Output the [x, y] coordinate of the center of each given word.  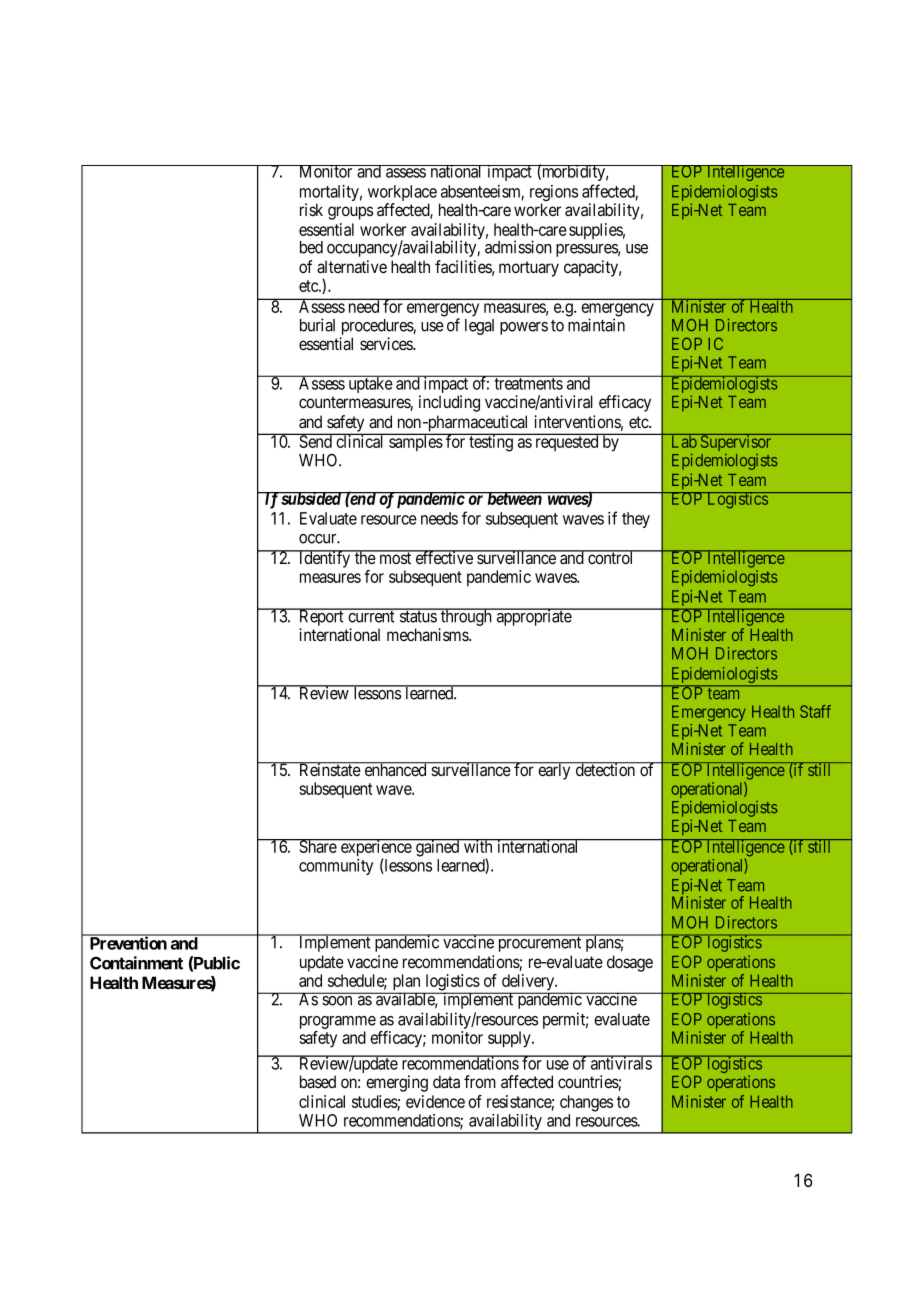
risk [311, 209]
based [318, 1082]
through [466, 618]
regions [554, 194]
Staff [815, 711]
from [480, 1081]
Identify [325, 559]
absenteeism [482, 192]
